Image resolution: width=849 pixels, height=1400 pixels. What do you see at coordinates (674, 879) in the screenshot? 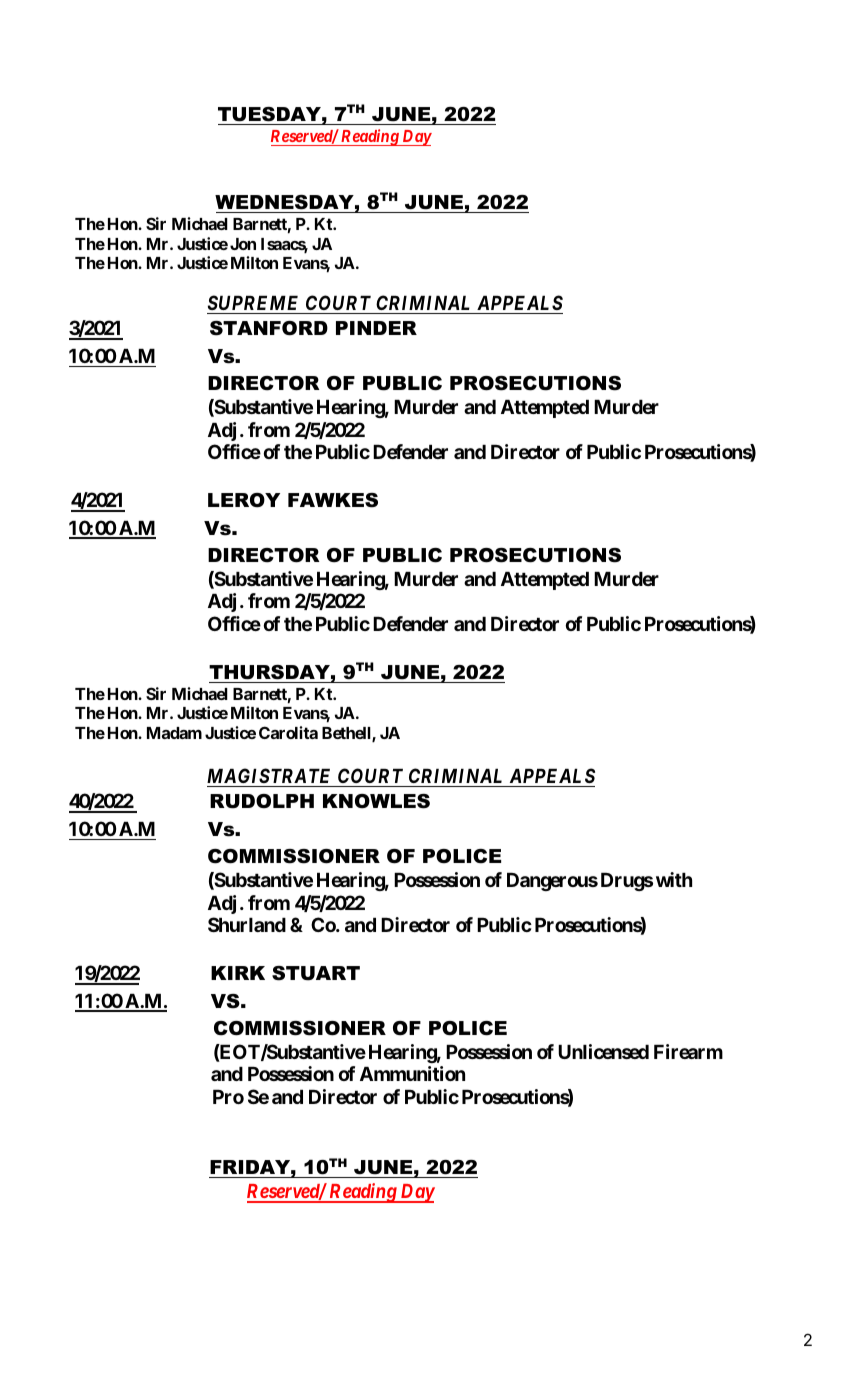
I see `with` at bounding box center [674, 879].
